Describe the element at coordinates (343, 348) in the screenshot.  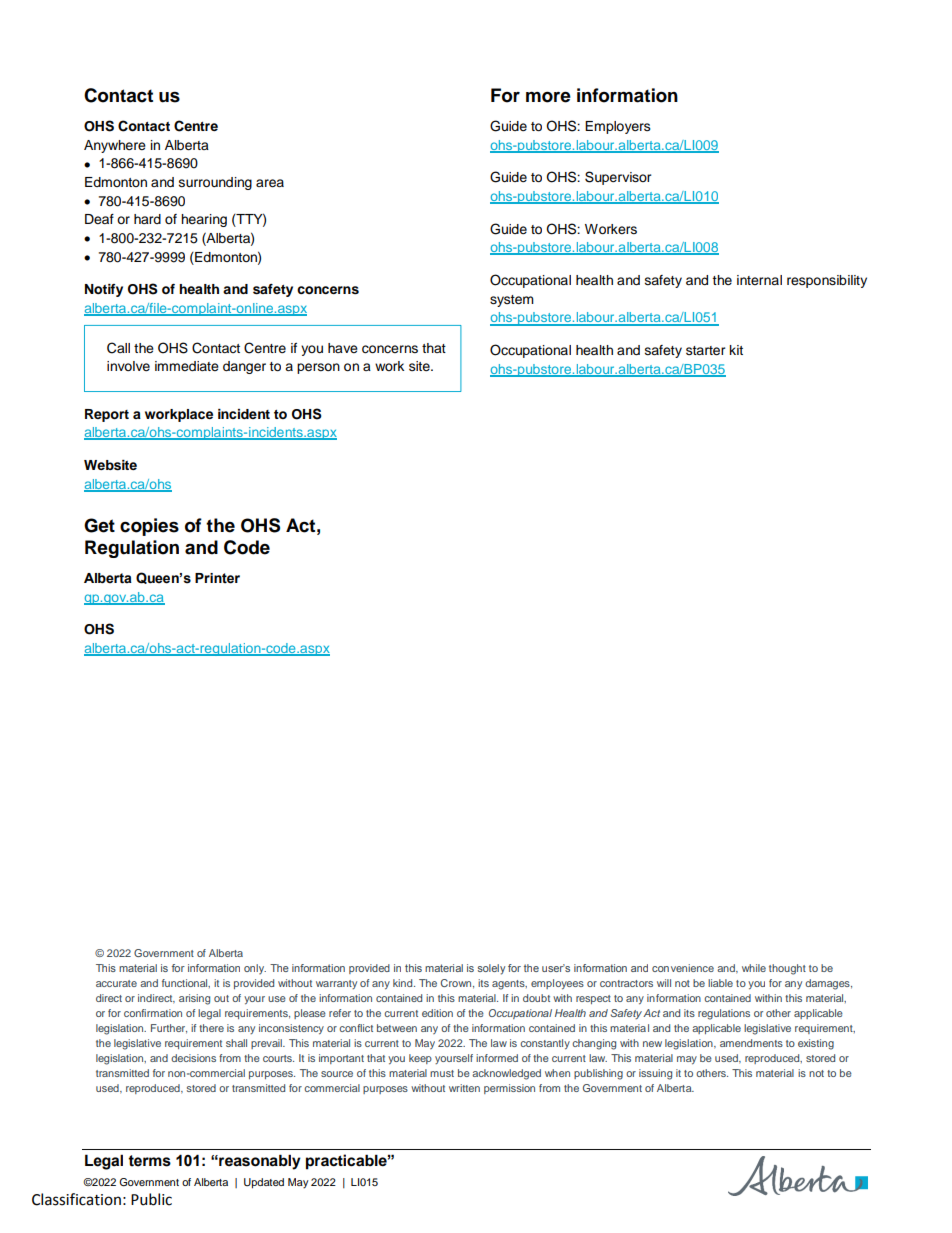
I see `have` at that location.
